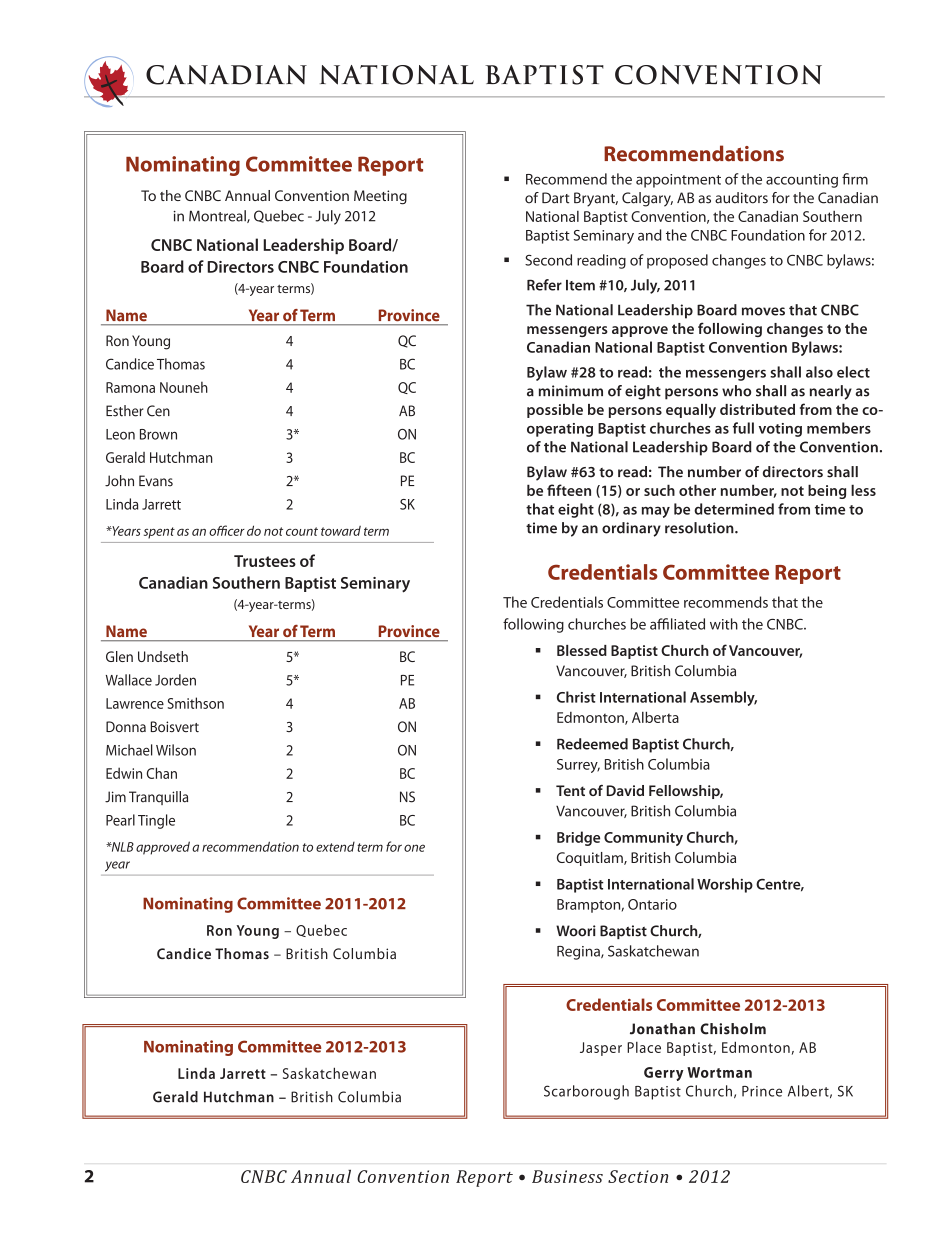  I want to click on Scarborough, so click(586, 1092).
